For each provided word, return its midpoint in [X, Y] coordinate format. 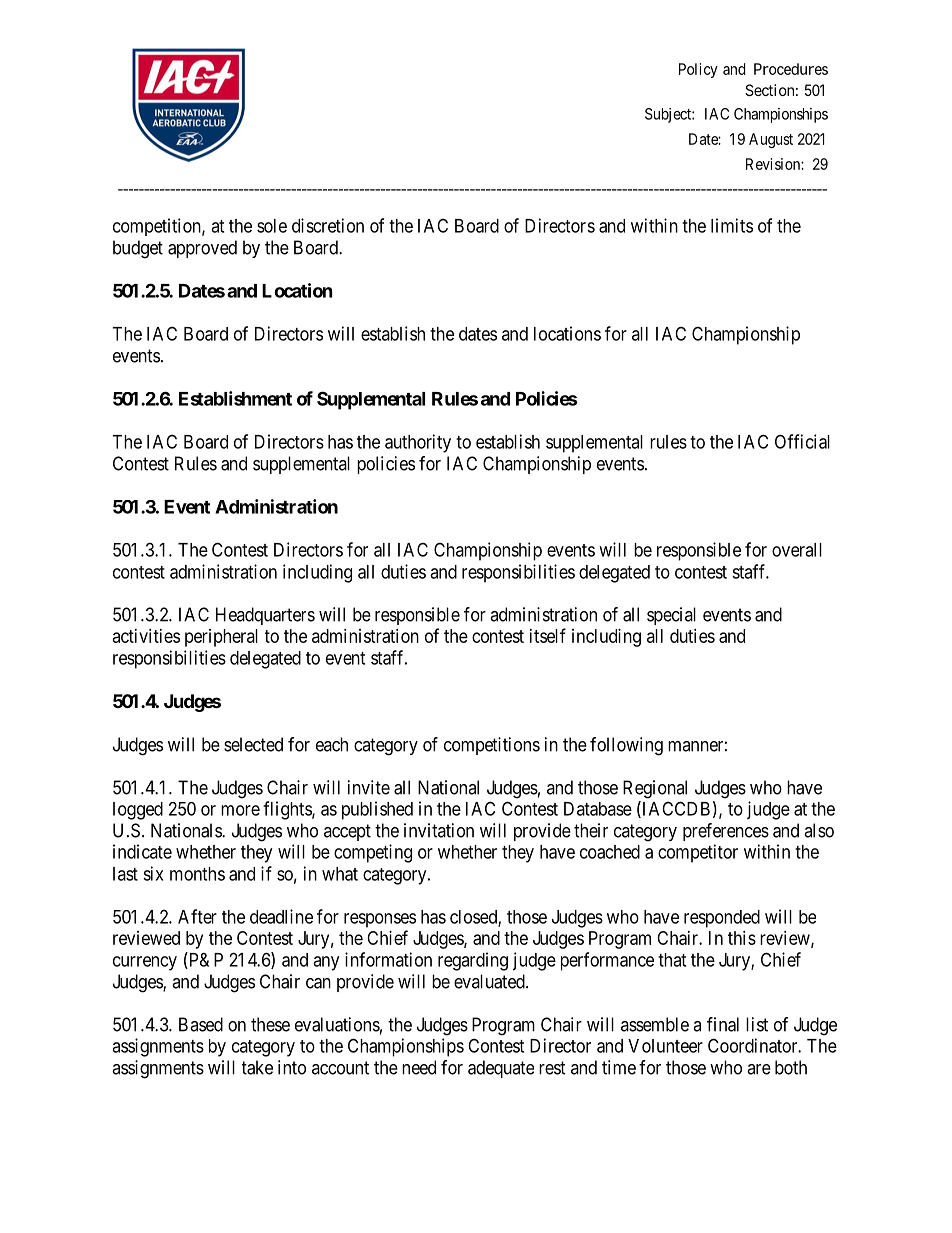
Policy [698, 70]
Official [802, 441]
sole [272, 226]
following [626, 746]
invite [369, 787]
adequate [501, 1069]
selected [253, 744]
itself [548, 635]
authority [418, 443]
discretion [328, 225]
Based [201, 1024]
